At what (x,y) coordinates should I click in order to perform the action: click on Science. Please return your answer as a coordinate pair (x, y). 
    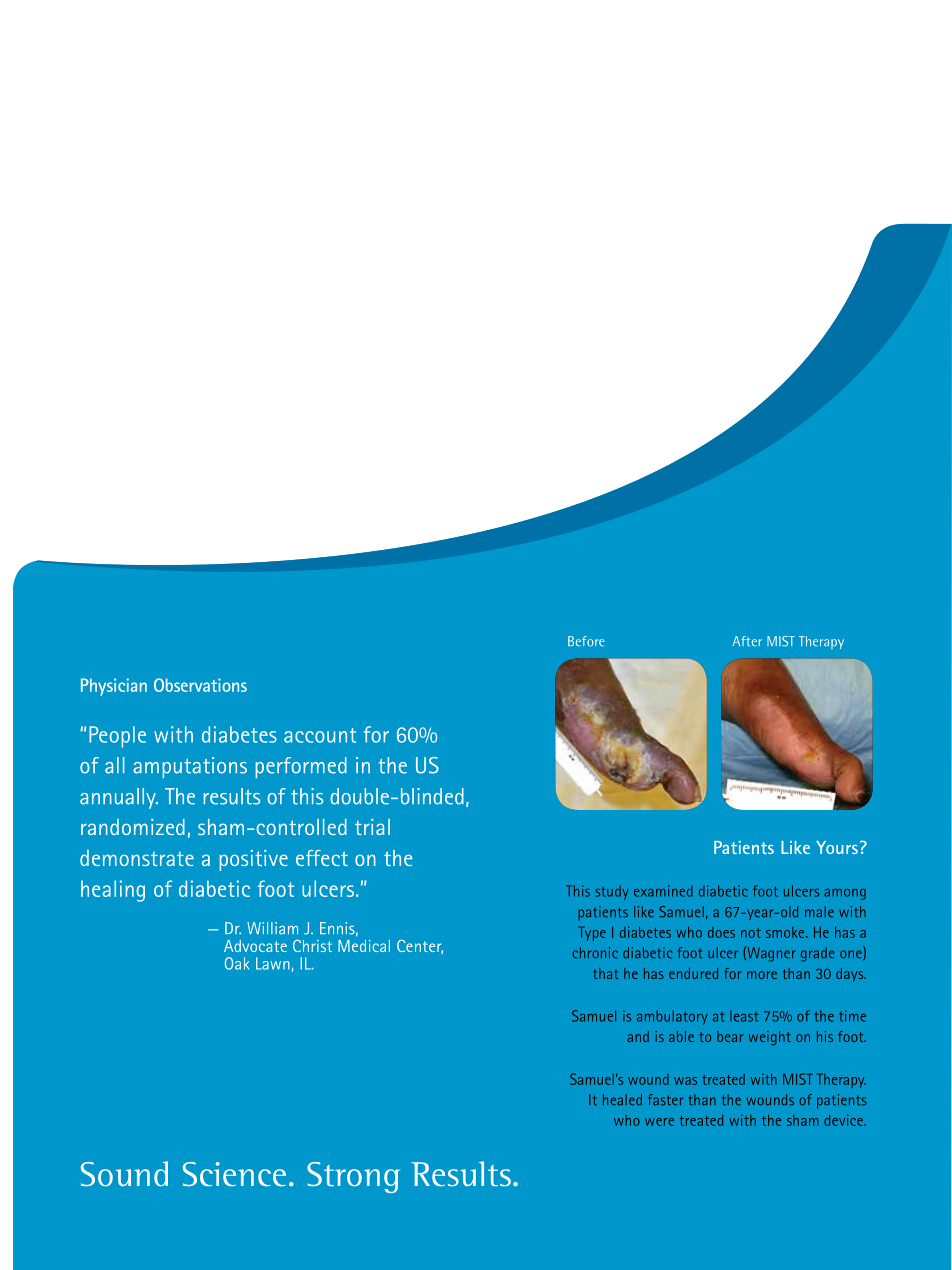
    Looking at the image, I should click on (234, 1174).
